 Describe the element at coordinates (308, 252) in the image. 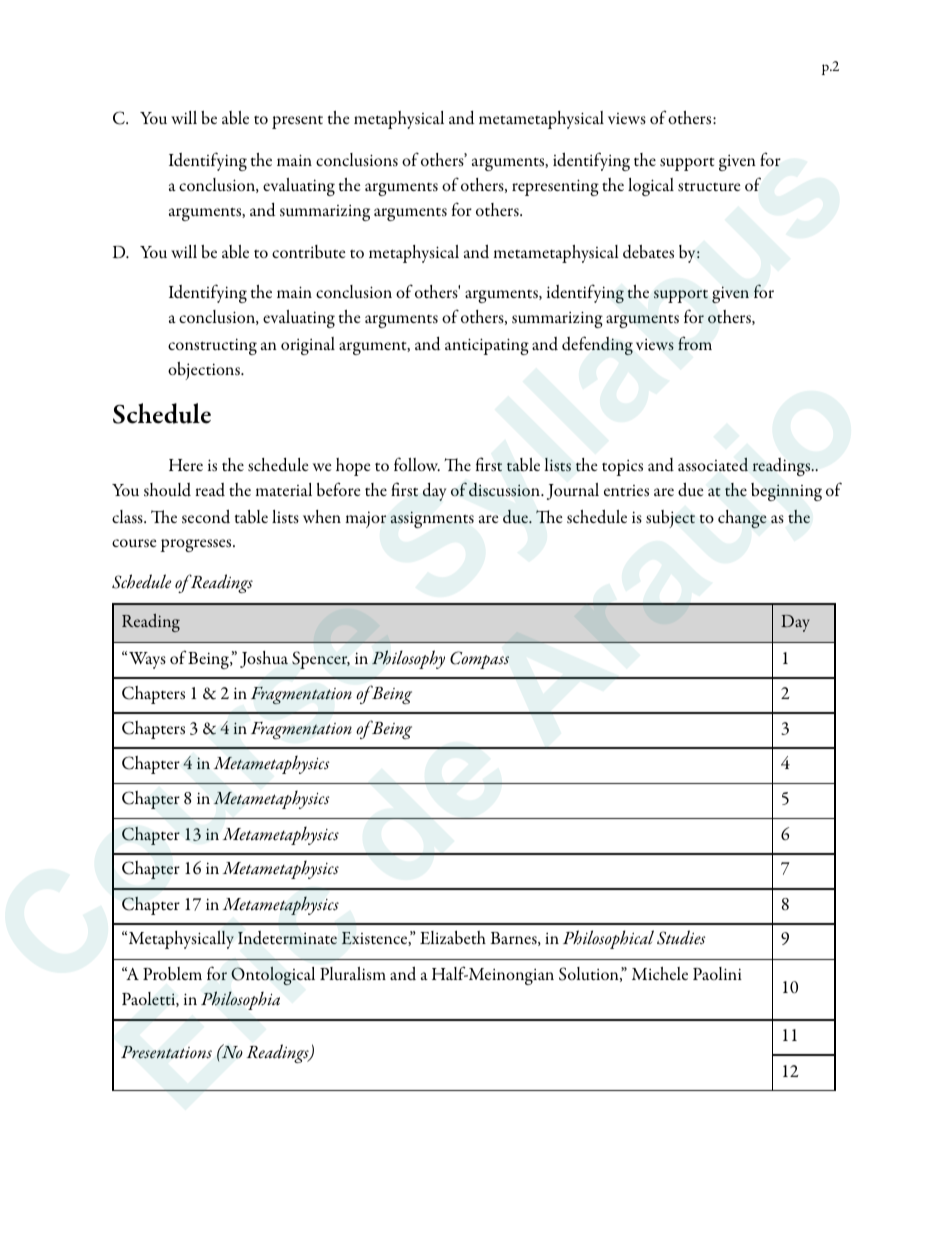

I see `contribute` at that location.
